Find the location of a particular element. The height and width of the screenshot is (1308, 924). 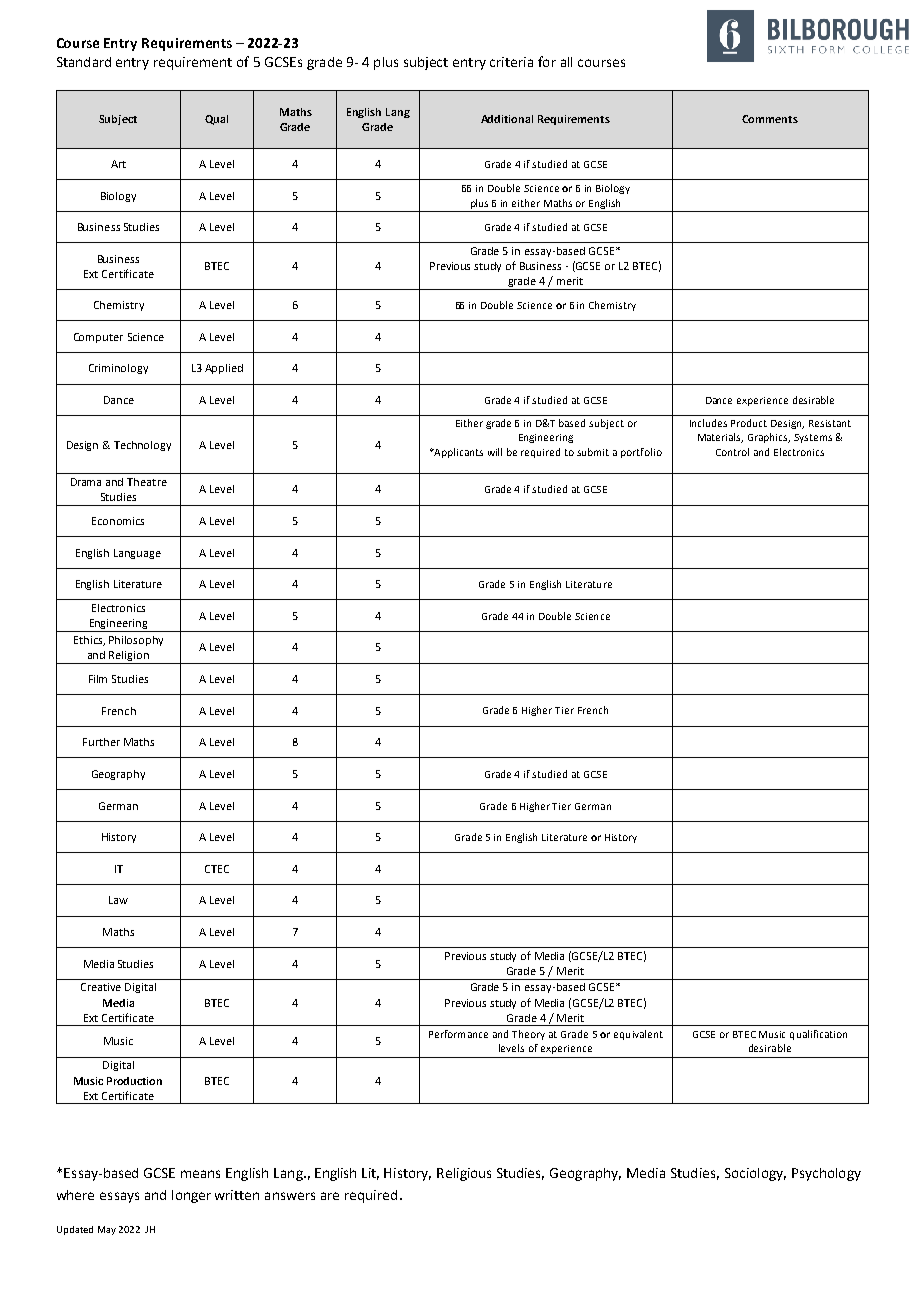

Religious is located at coordinates (464, 1174).
